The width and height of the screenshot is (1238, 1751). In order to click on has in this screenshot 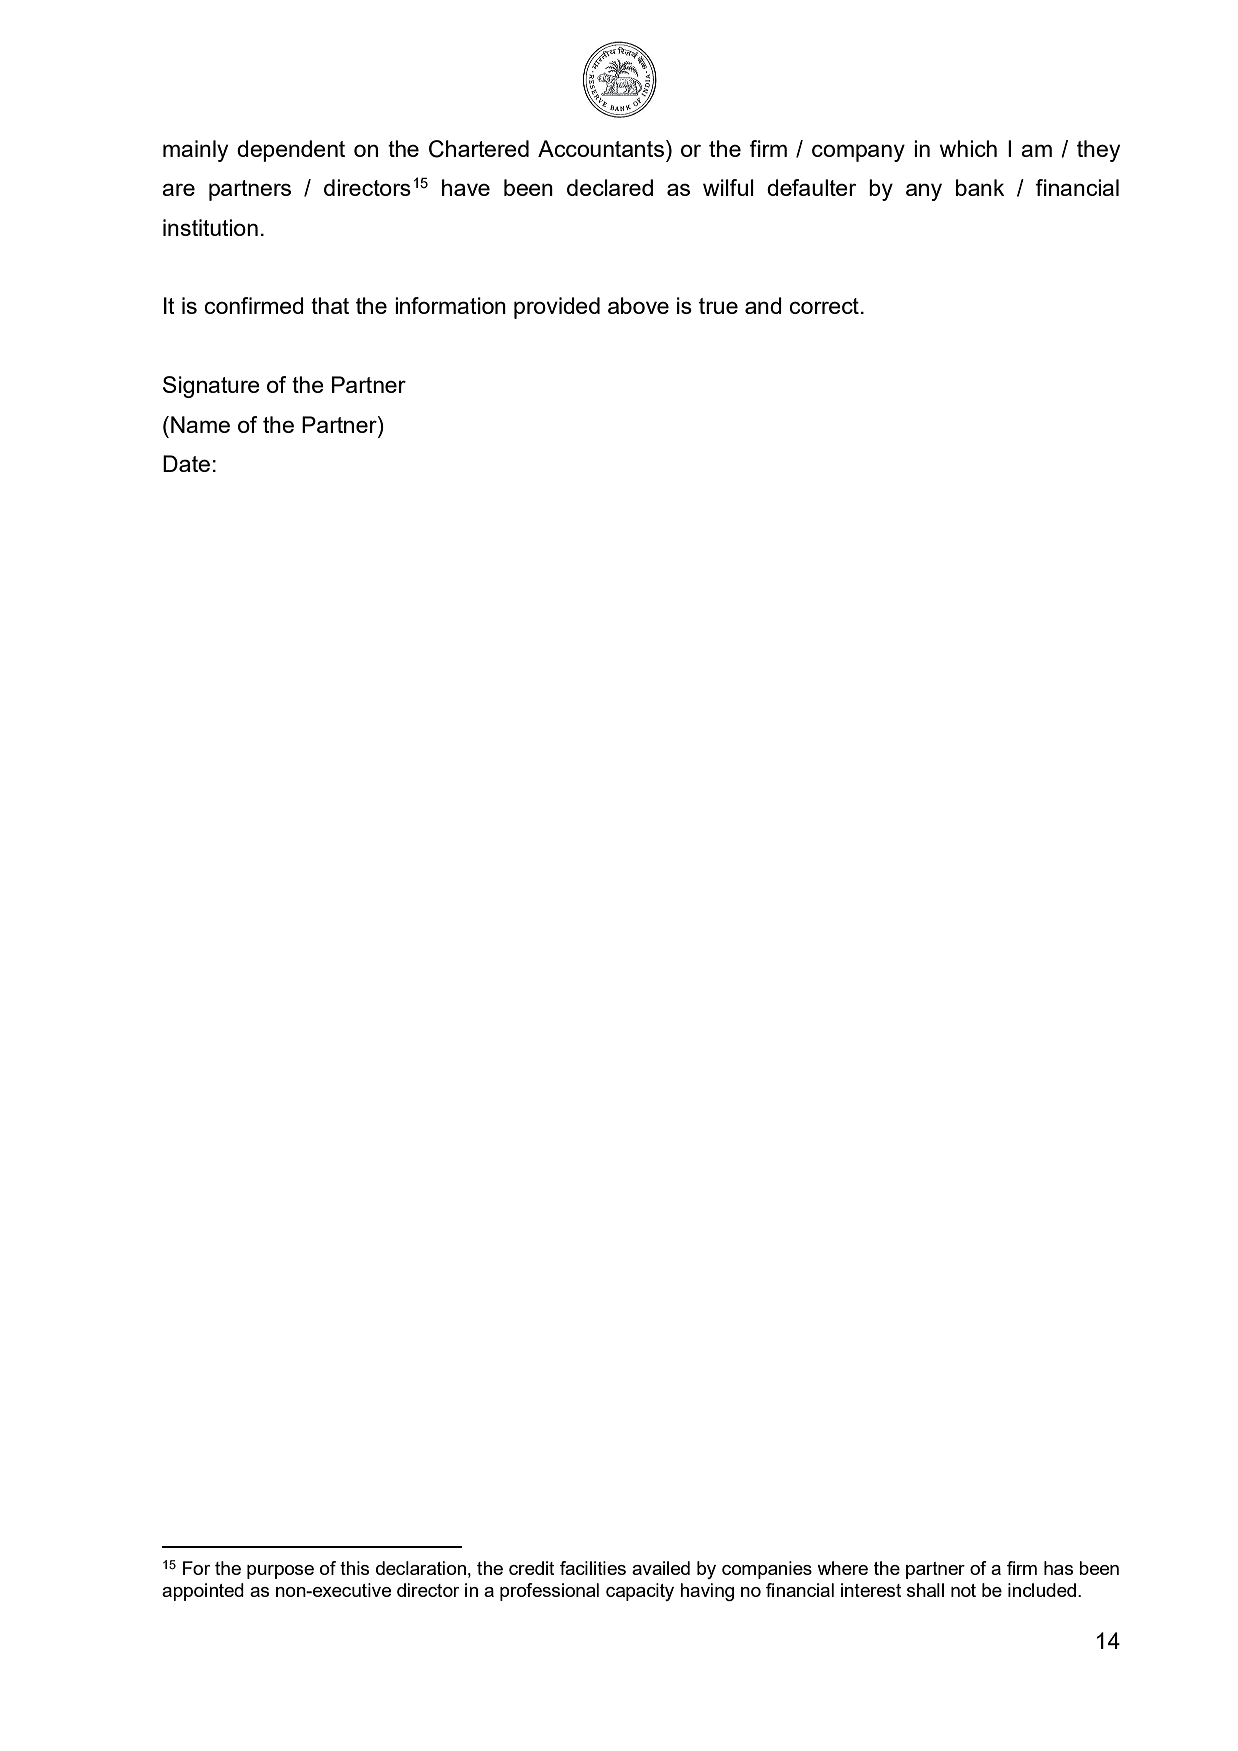, I will do `click(1058, 1568)`.
